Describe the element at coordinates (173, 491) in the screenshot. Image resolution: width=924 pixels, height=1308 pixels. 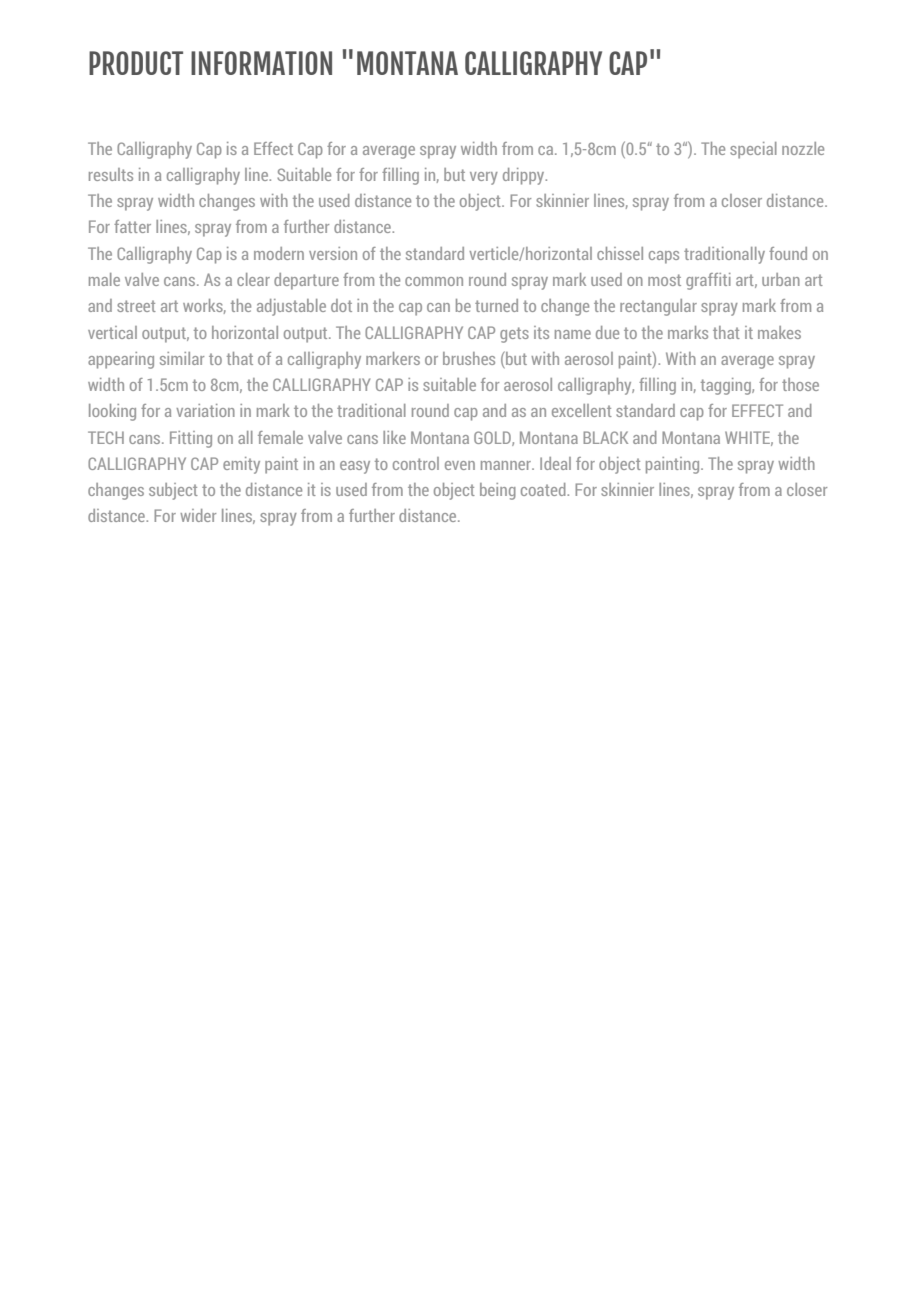
I see `subject` at that location.
